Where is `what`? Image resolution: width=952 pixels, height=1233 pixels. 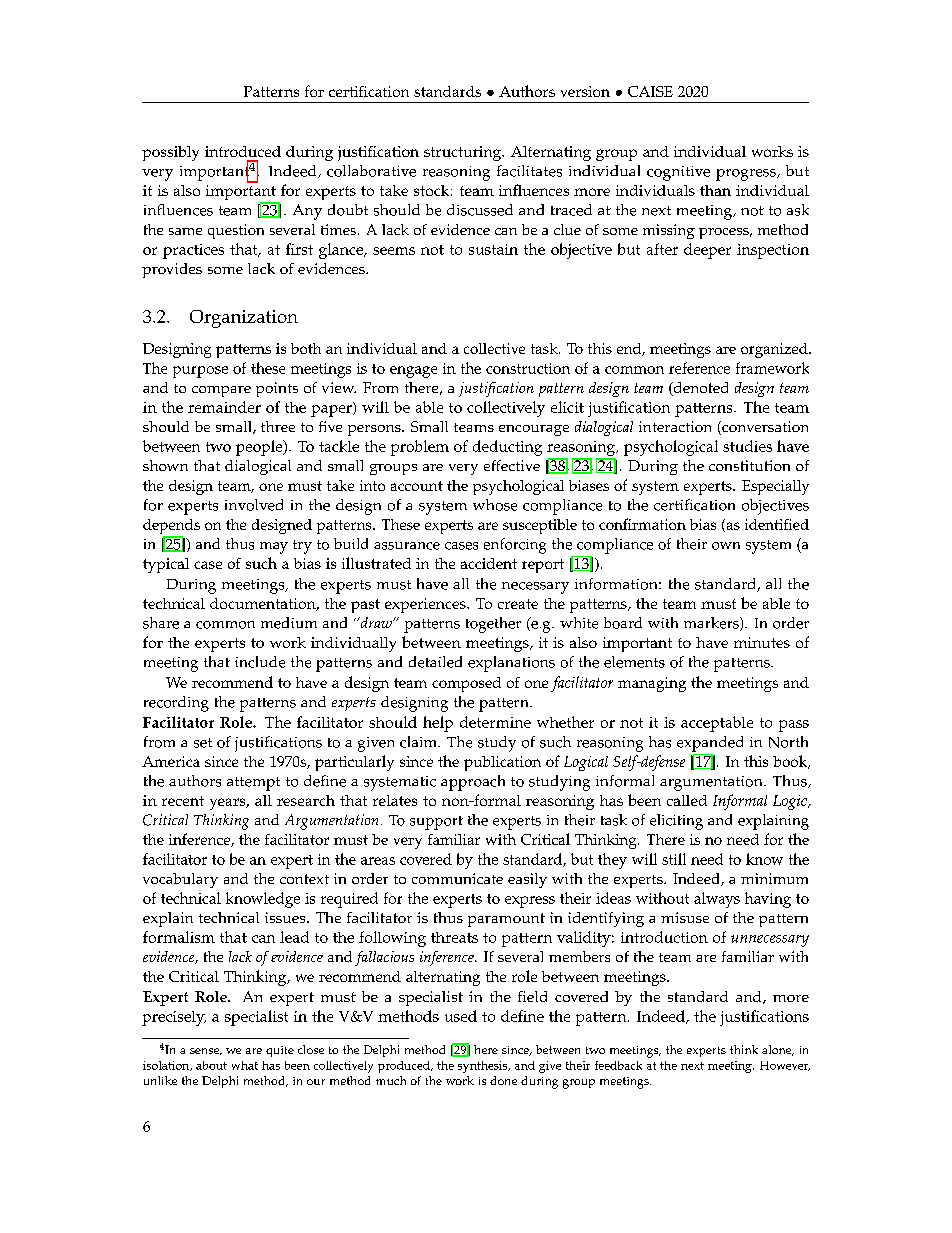
what is located at coordinates (245, 1065).
